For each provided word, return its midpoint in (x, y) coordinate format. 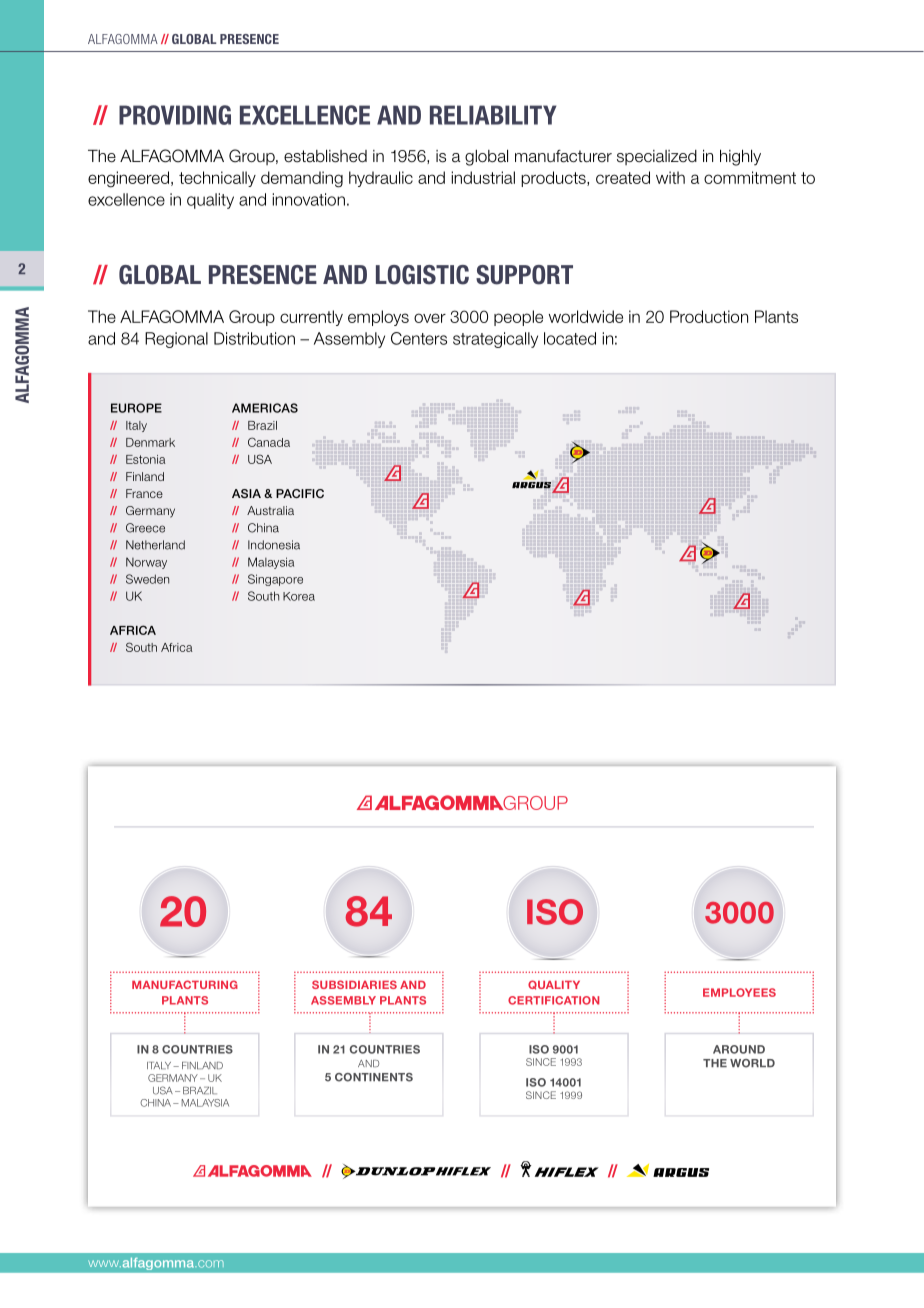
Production (709, 316)
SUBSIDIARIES (354, 984)
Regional (176, 340)
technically (217, 179)
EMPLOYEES (739, 992)
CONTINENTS (374, 1077)
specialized (657, 157)
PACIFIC (300, 493)
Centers (419, 338)
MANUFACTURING (185, 984)
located (570, 338)
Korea (299, 596)
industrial (483, 177)
